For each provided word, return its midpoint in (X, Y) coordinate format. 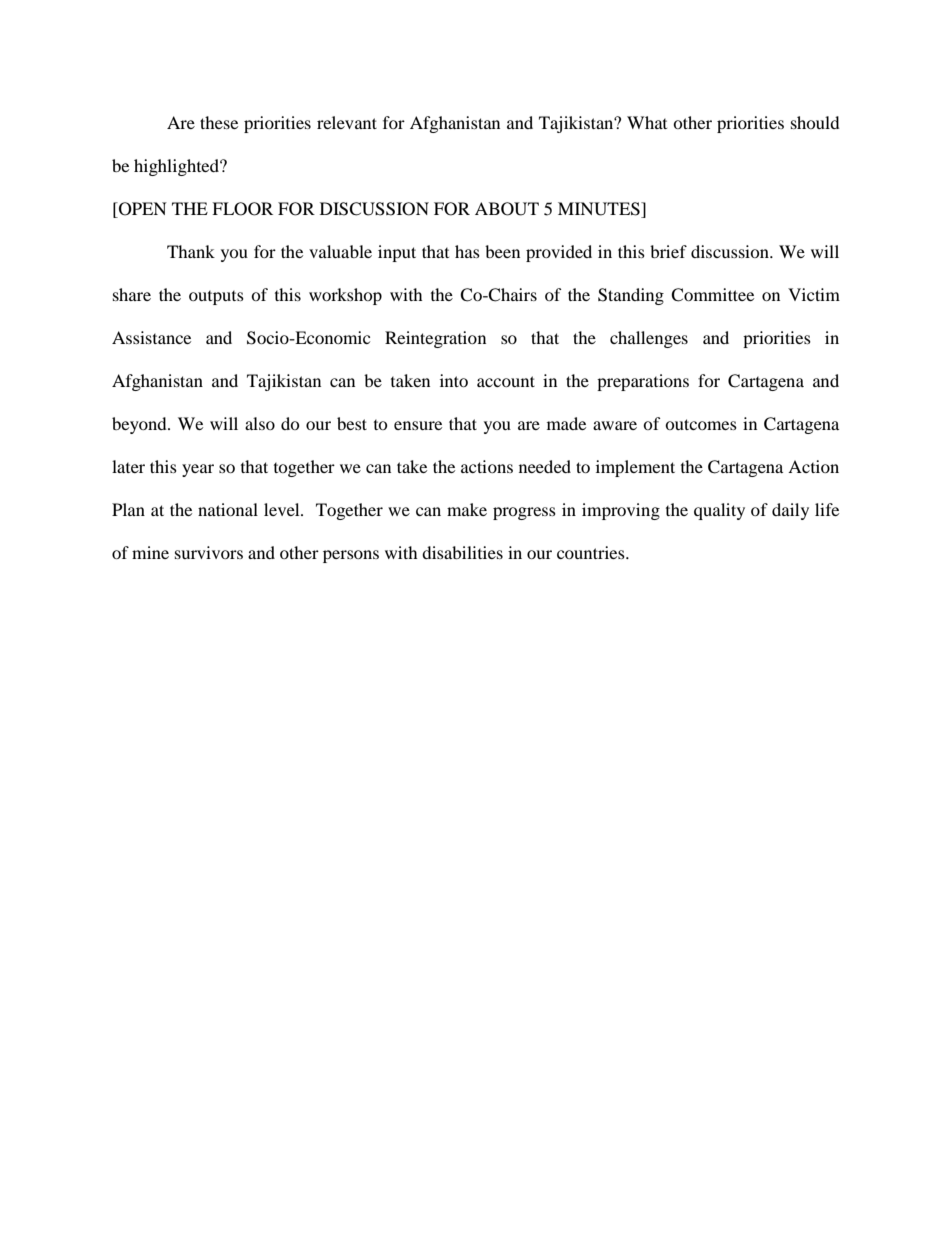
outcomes (701, 424)
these (219, 122)
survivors (209, 552)
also (260, 423)
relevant (347, 122)
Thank (191, 251)
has (467, 251)
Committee (712, 295)
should (815, 122)
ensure (418, 425)
